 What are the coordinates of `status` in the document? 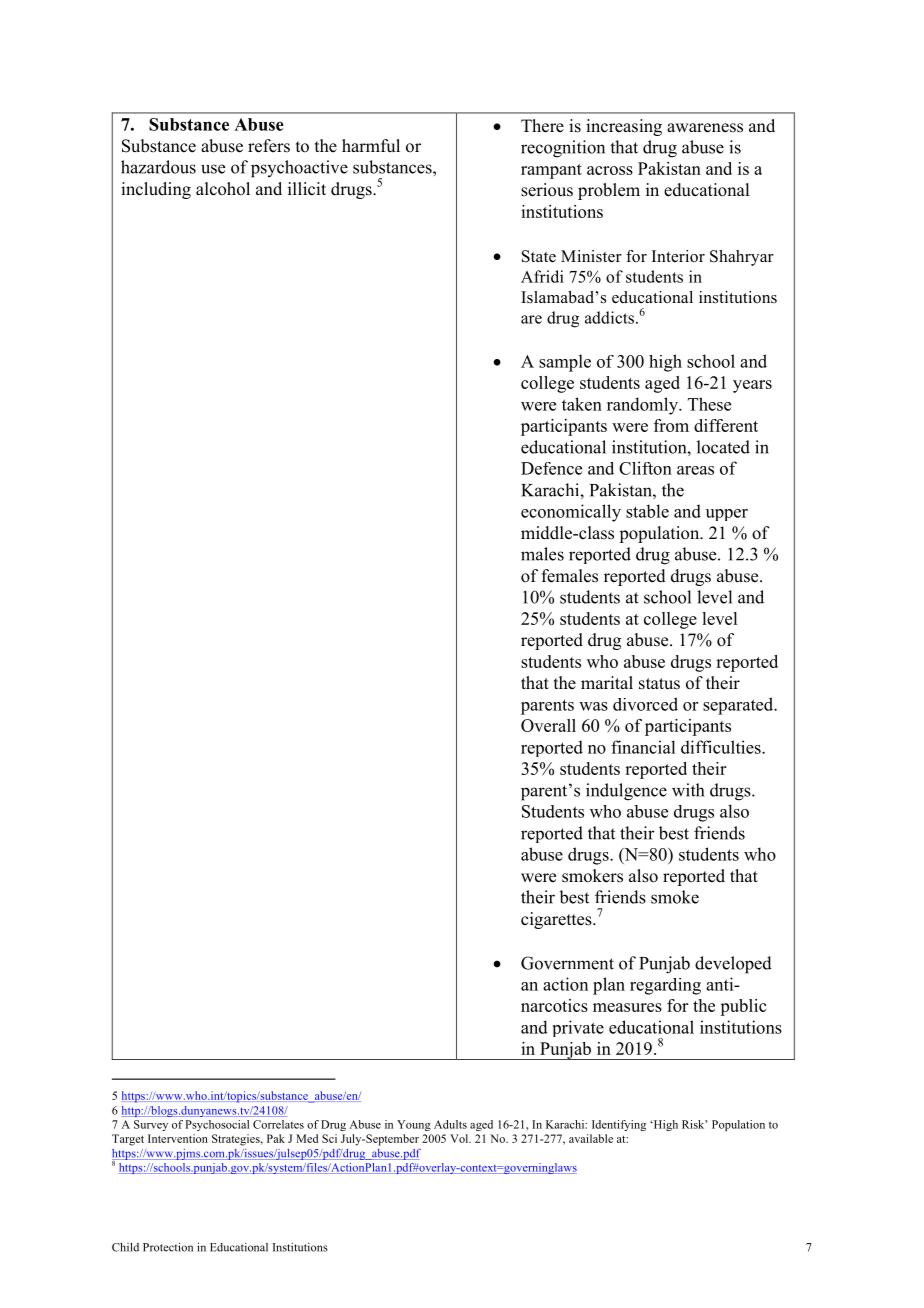 It's located at (659, 684).
